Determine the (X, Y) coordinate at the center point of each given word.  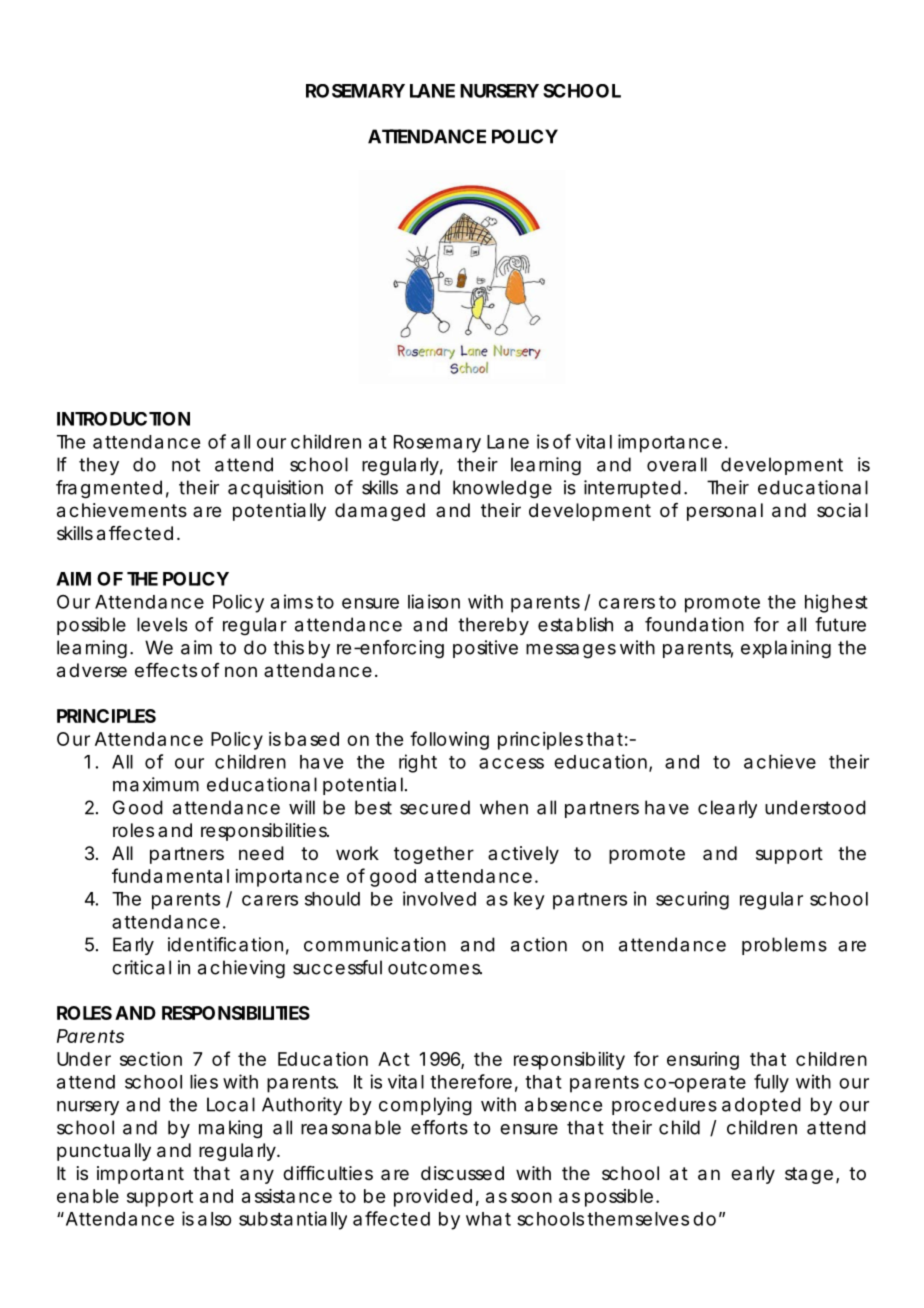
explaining (786, 649)
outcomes (435, 968)
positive (485, 649)
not (186, 465)
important (140, 1175)
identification (225, 944)
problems (784, 946)
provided (433, 1198)
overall (677, 464)
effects (166, 670)
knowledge (502, 489)
